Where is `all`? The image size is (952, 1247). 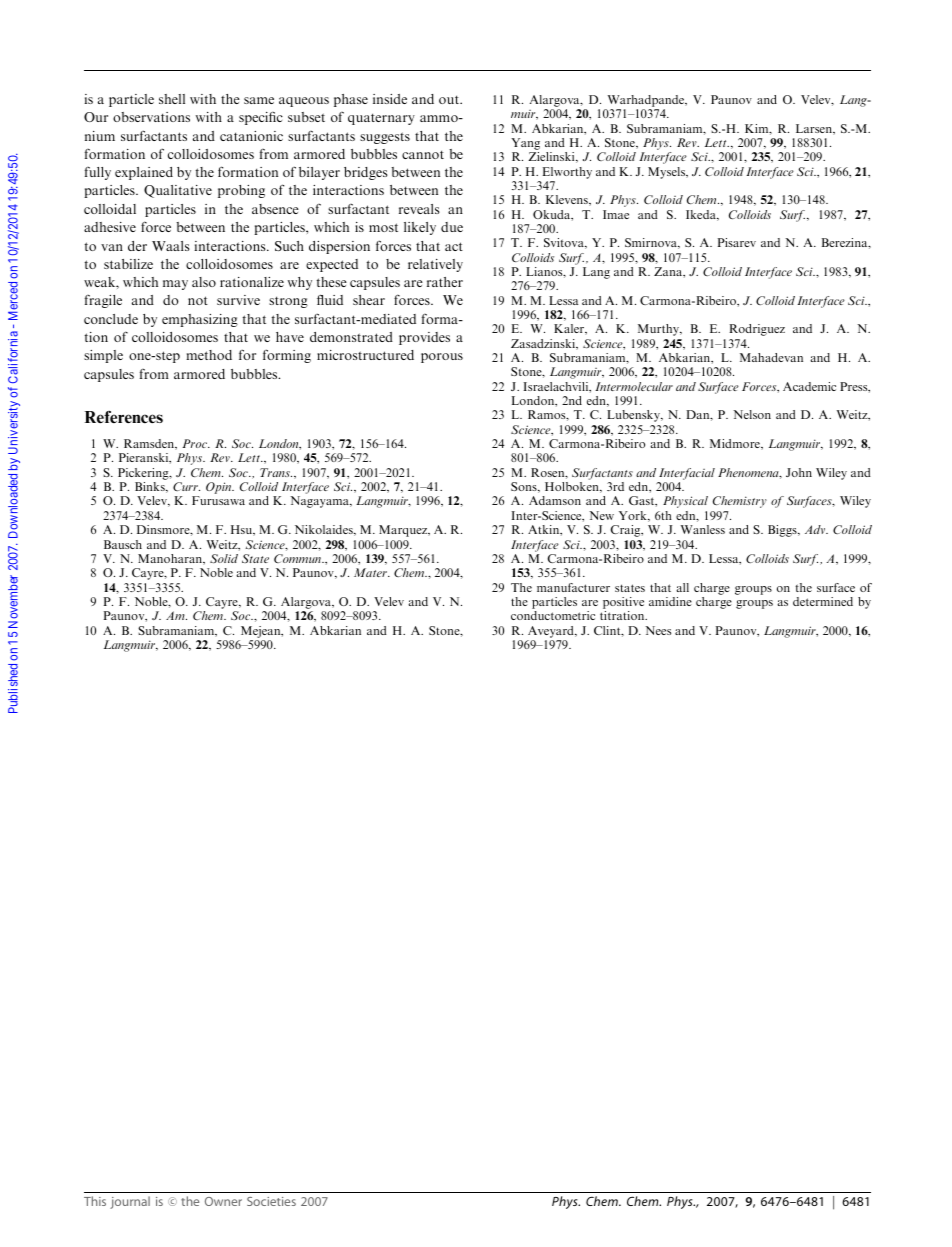
all is located at coordinates (682, 587).
